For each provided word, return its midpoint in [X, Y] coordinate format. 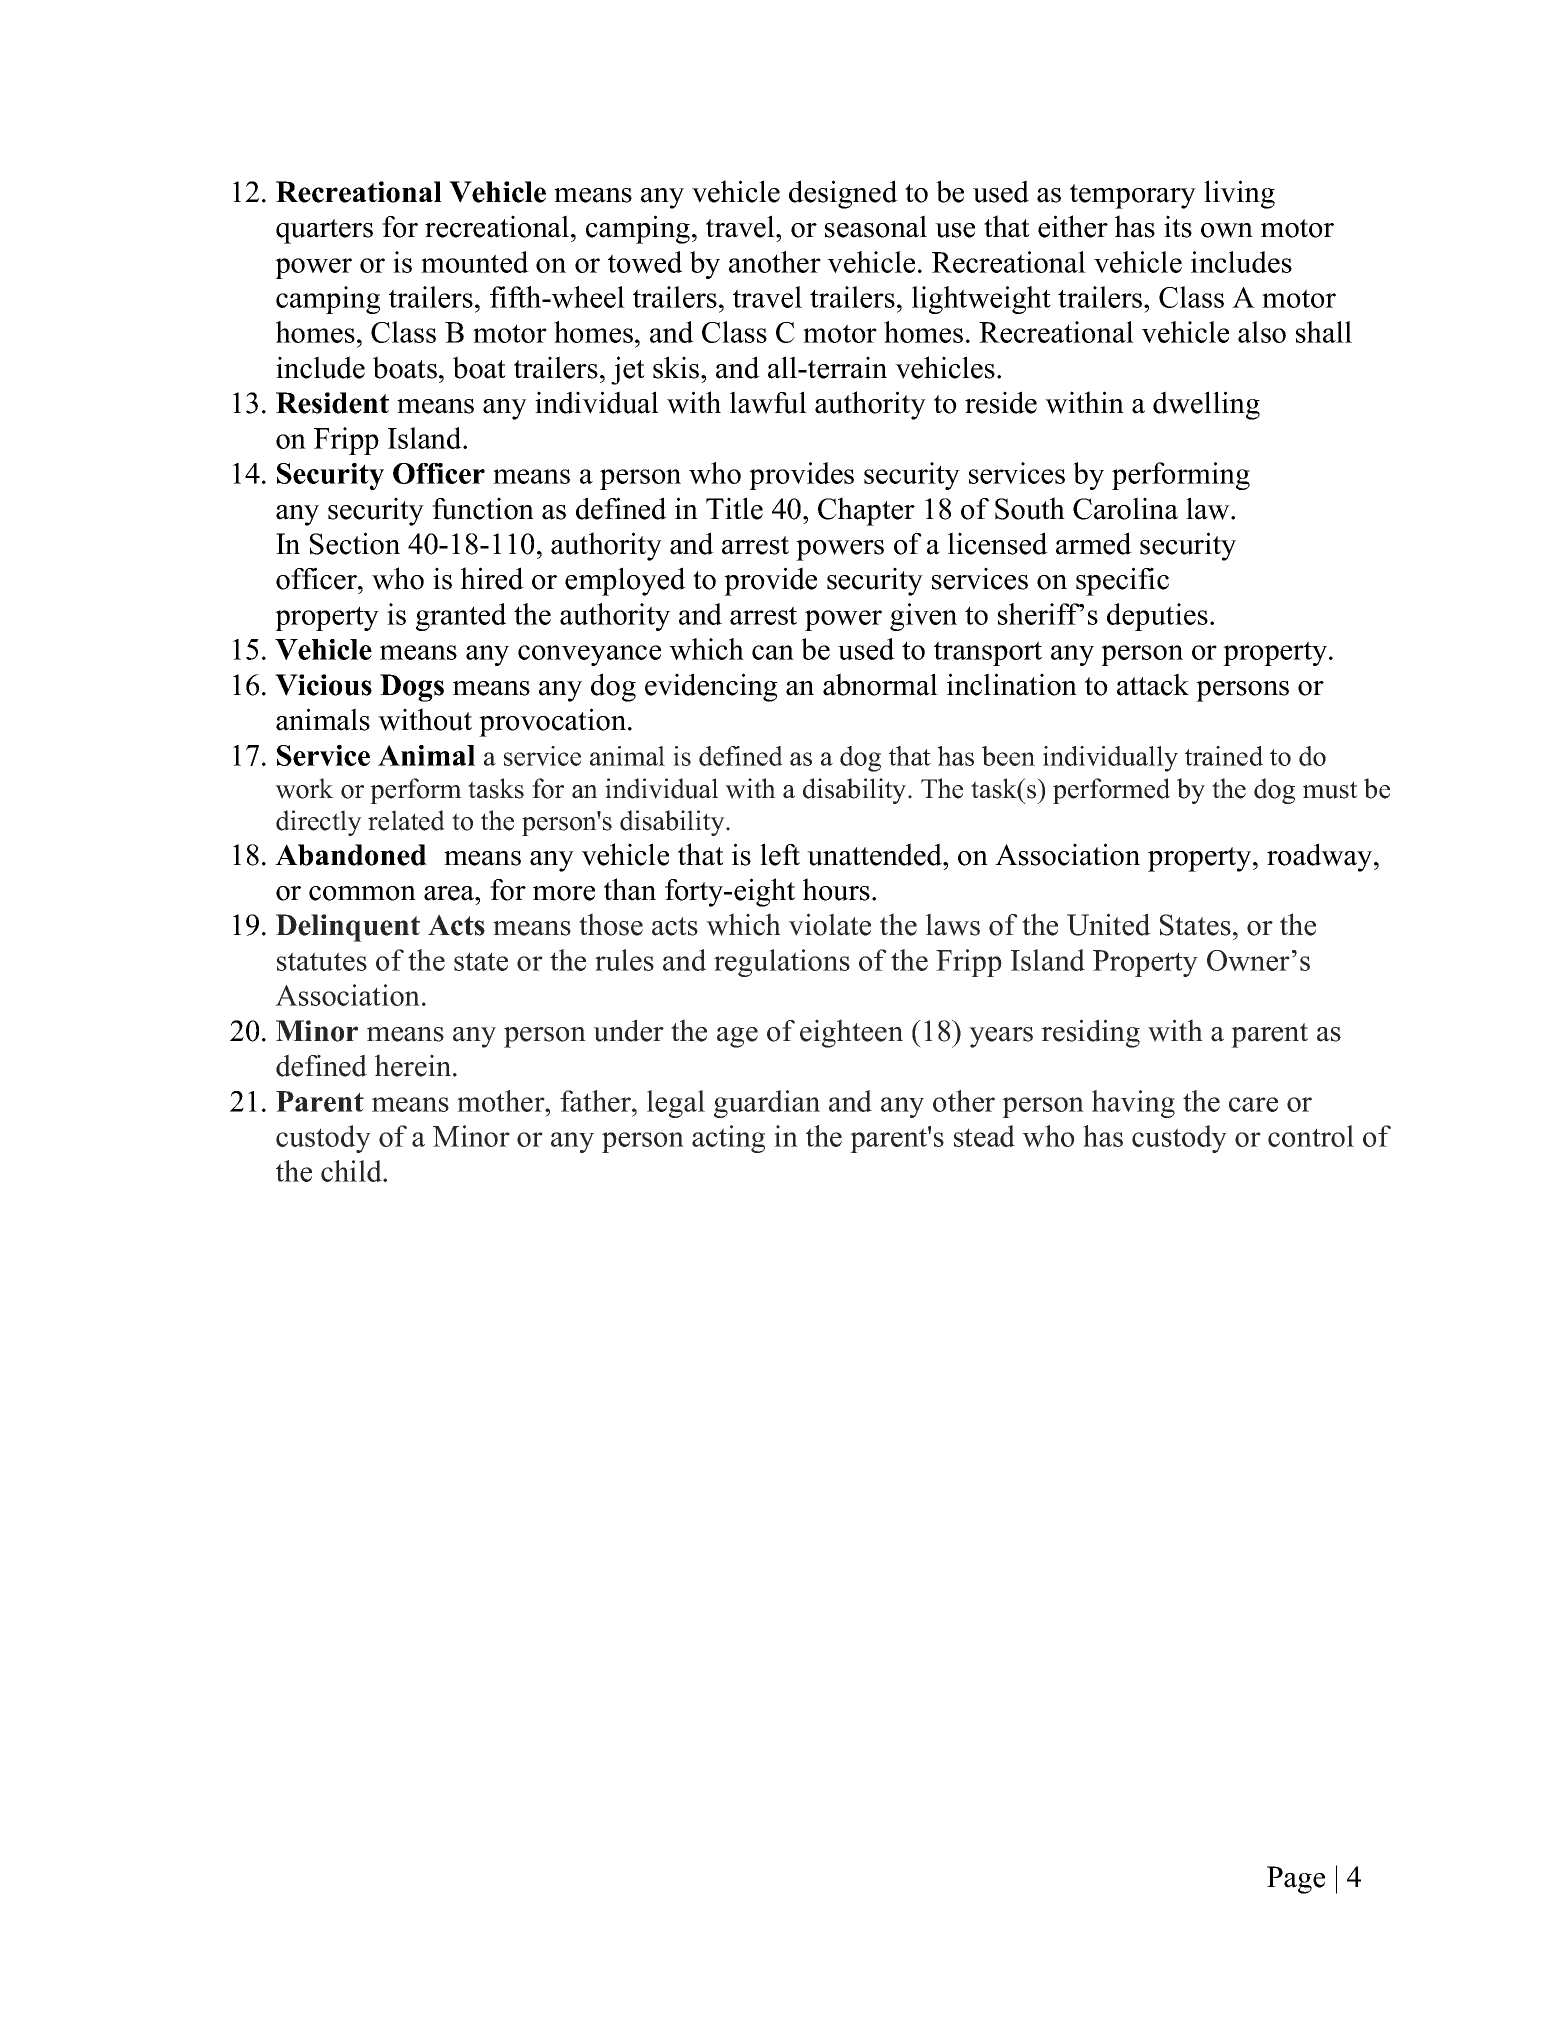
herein [414, 1065]
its [1178, 226]
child [352, 1171]
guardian [767, 1104]
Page [1296, 1880]
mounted [475, 262]
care [1253, 1104]
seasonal [876, 226]
